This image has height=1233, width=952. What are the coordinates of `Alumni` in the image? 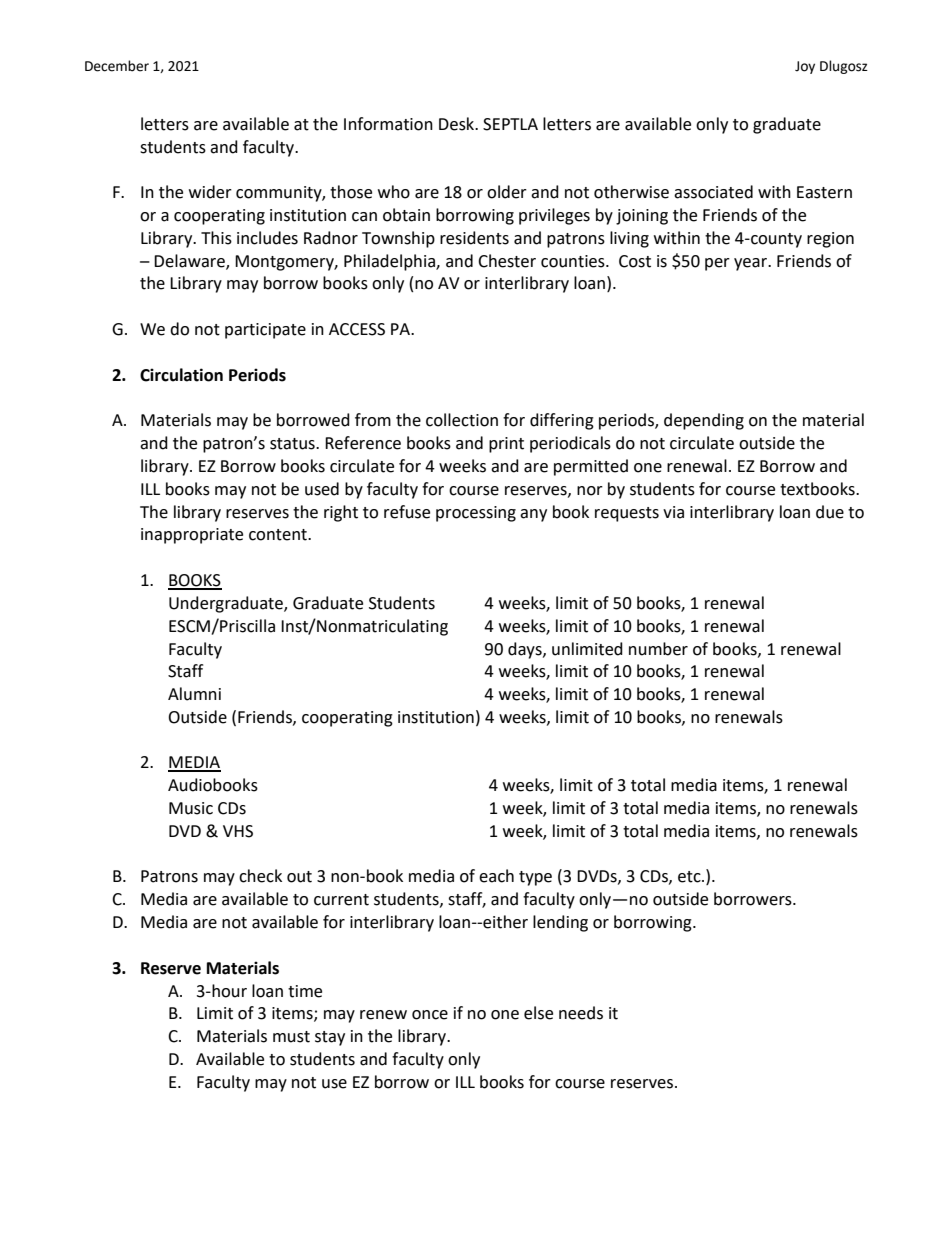 It's located at (194, 694).
